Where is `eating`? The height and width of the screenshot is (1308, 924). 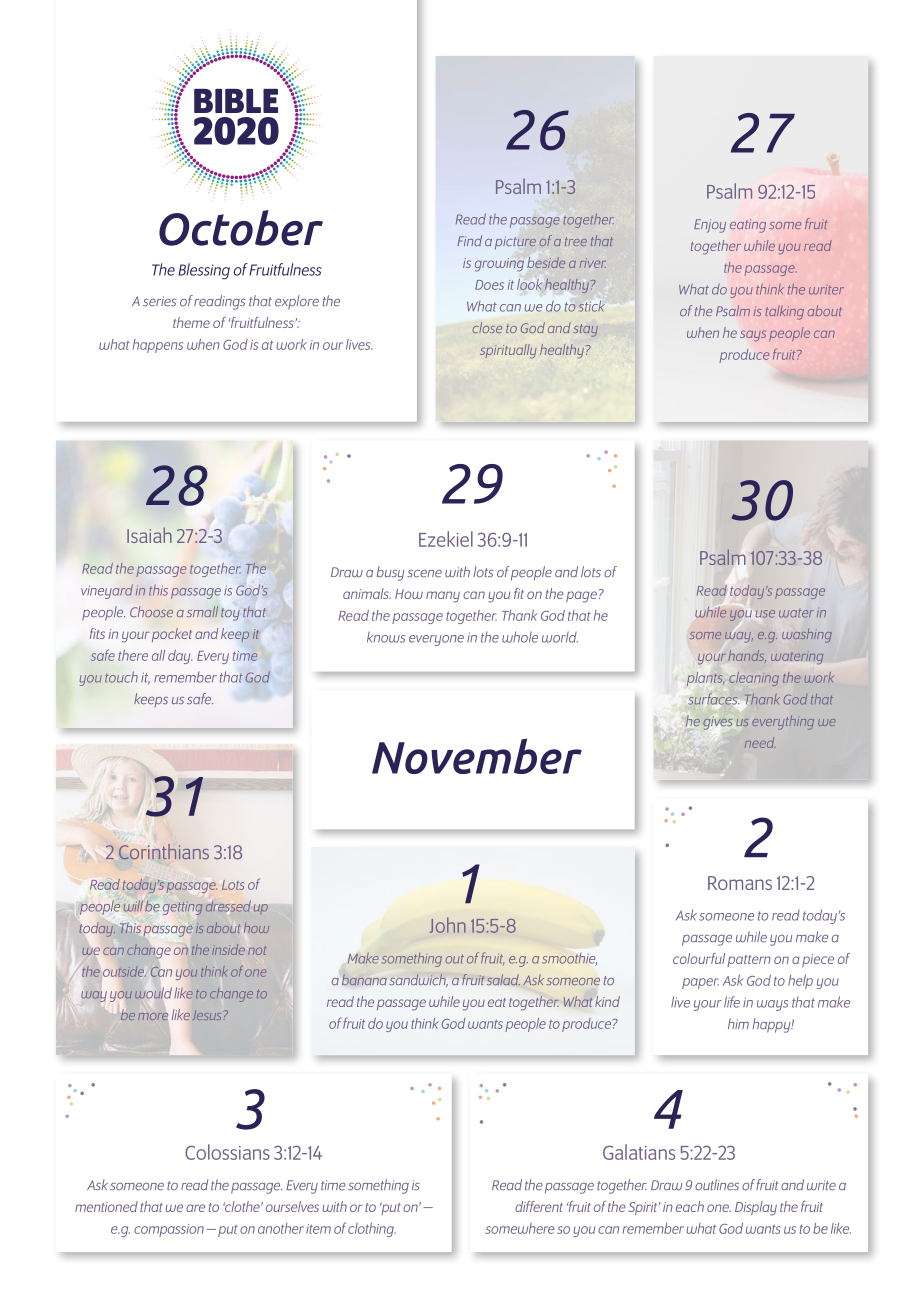
eating is located at coordinates (748, 226).
